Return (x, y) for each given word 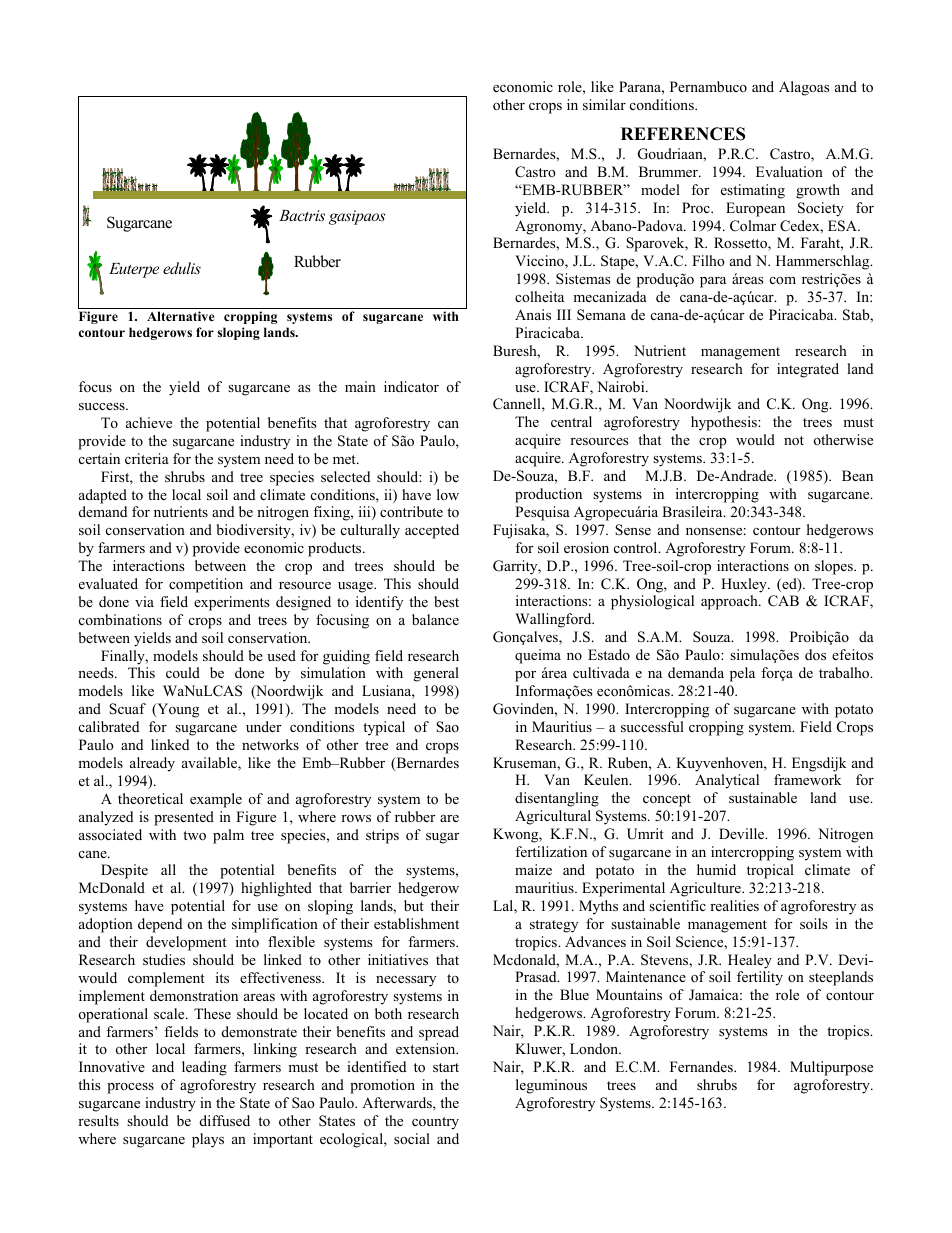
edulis (182, 268)
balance (435, 619)
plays (208, 1140)
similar (604, 104)
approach (730, 602)
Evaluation (789, 171)
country (435, 1123)
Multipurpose (831, 1068)
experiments (232, 603)
